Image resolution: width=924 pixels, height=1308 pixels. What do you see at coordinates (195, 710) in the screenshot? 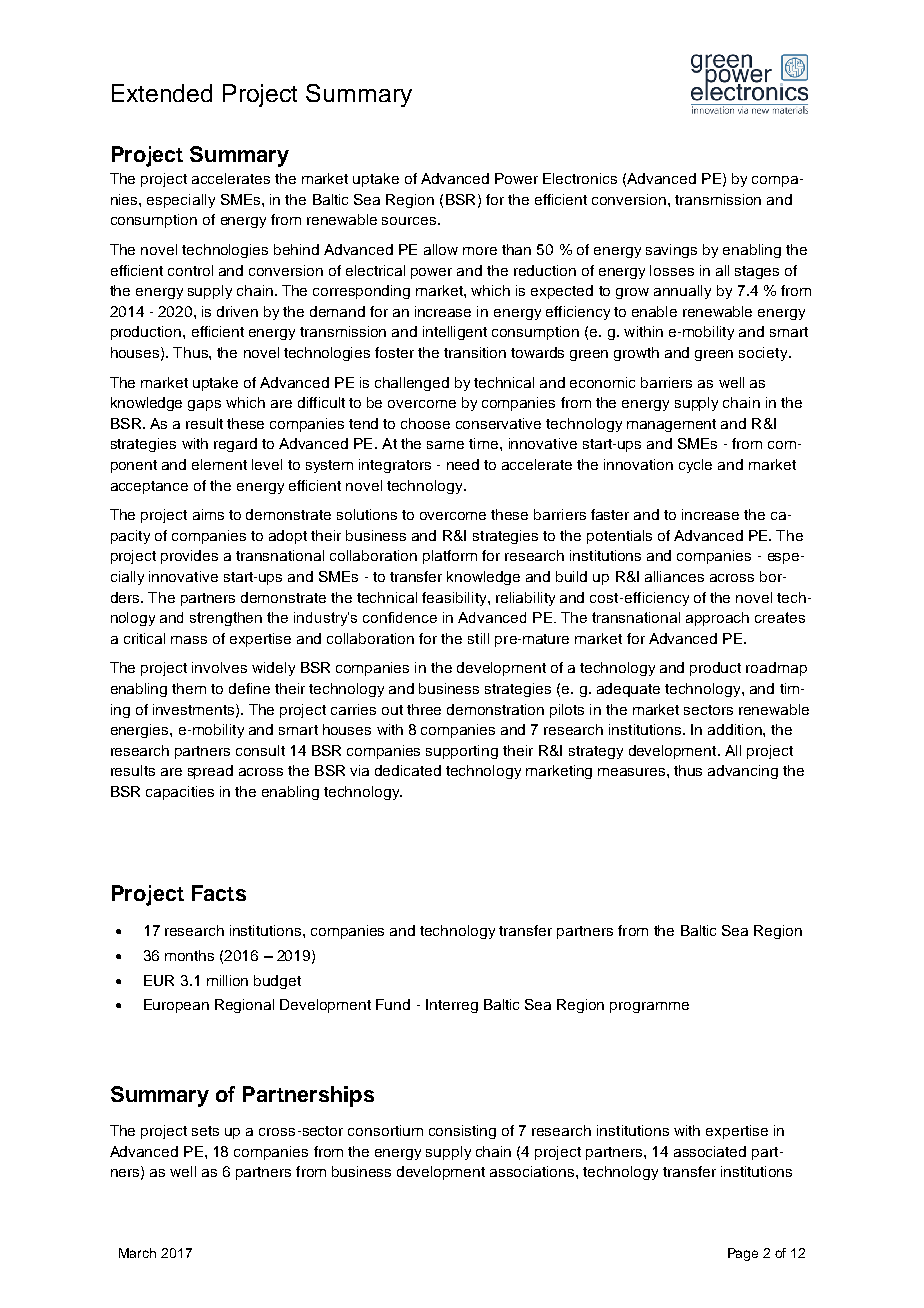
I see `investments` at bounding box center [195, 710].
